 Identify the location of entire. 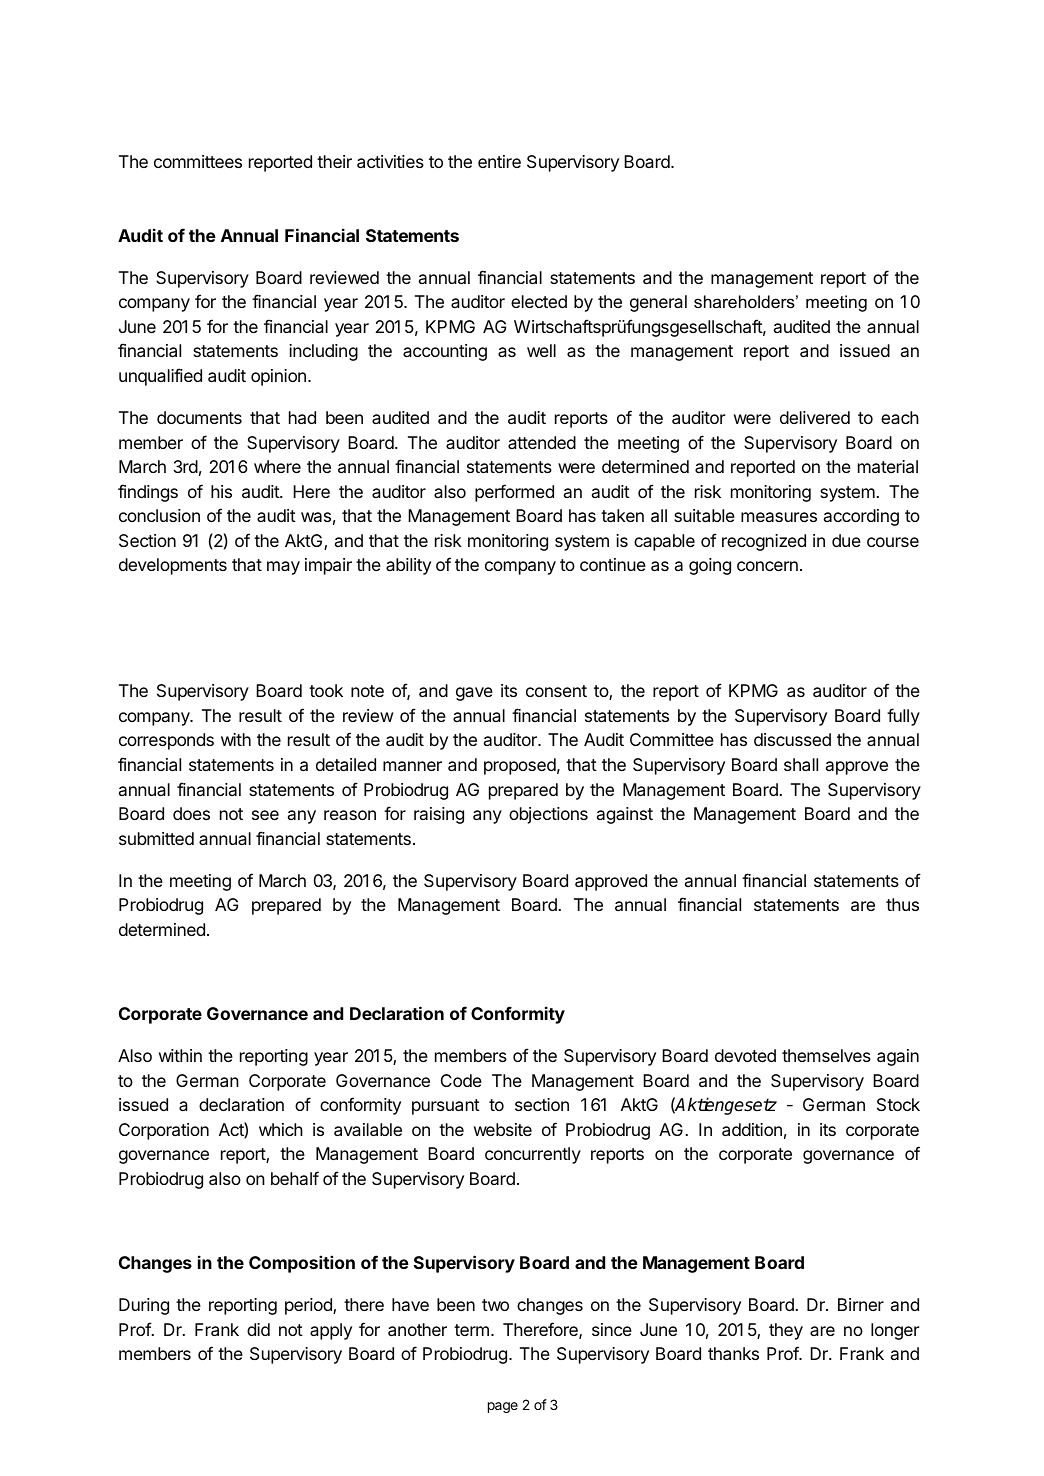
(499, 161).
